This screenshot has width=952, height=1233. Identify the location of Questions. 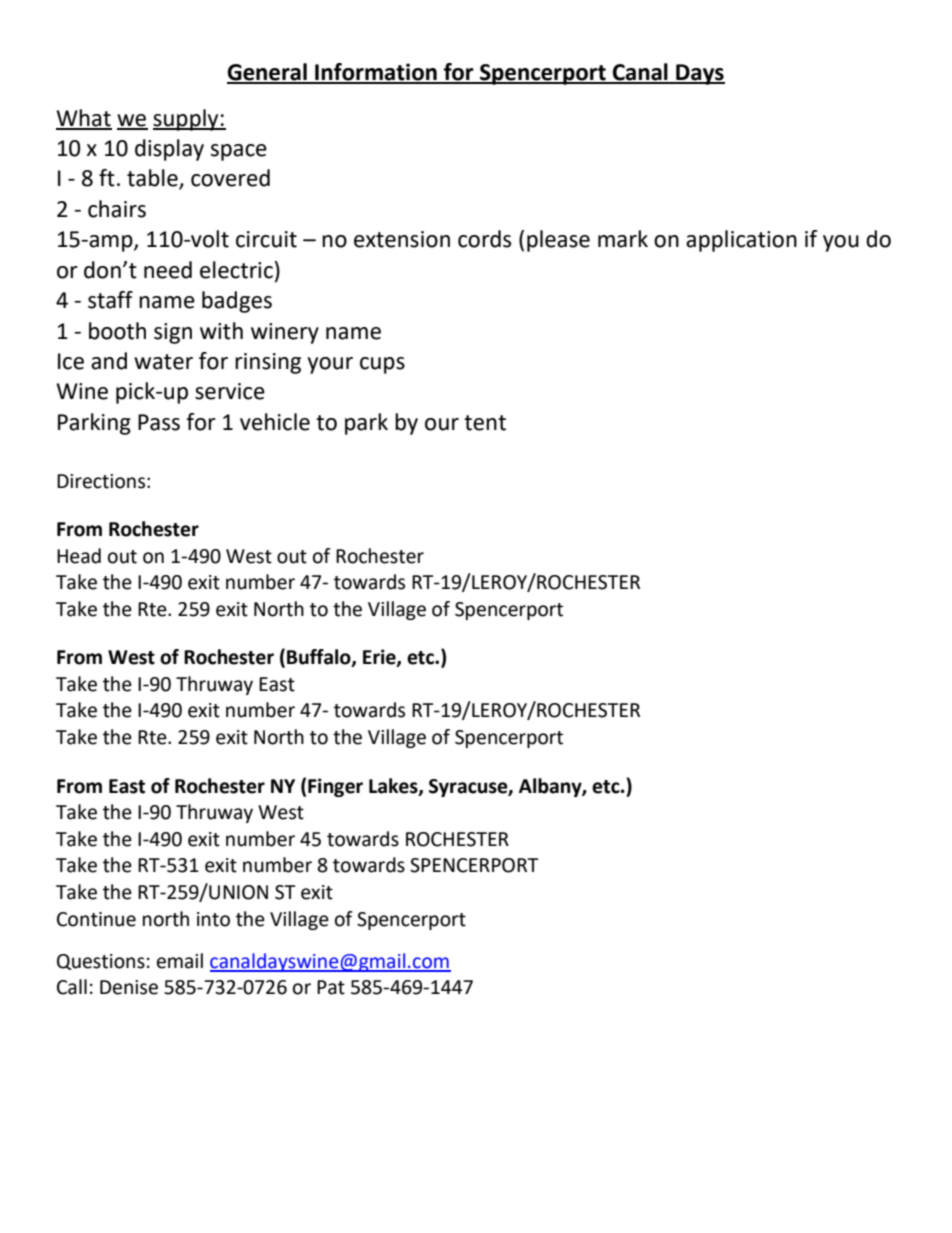
(101, 962).
